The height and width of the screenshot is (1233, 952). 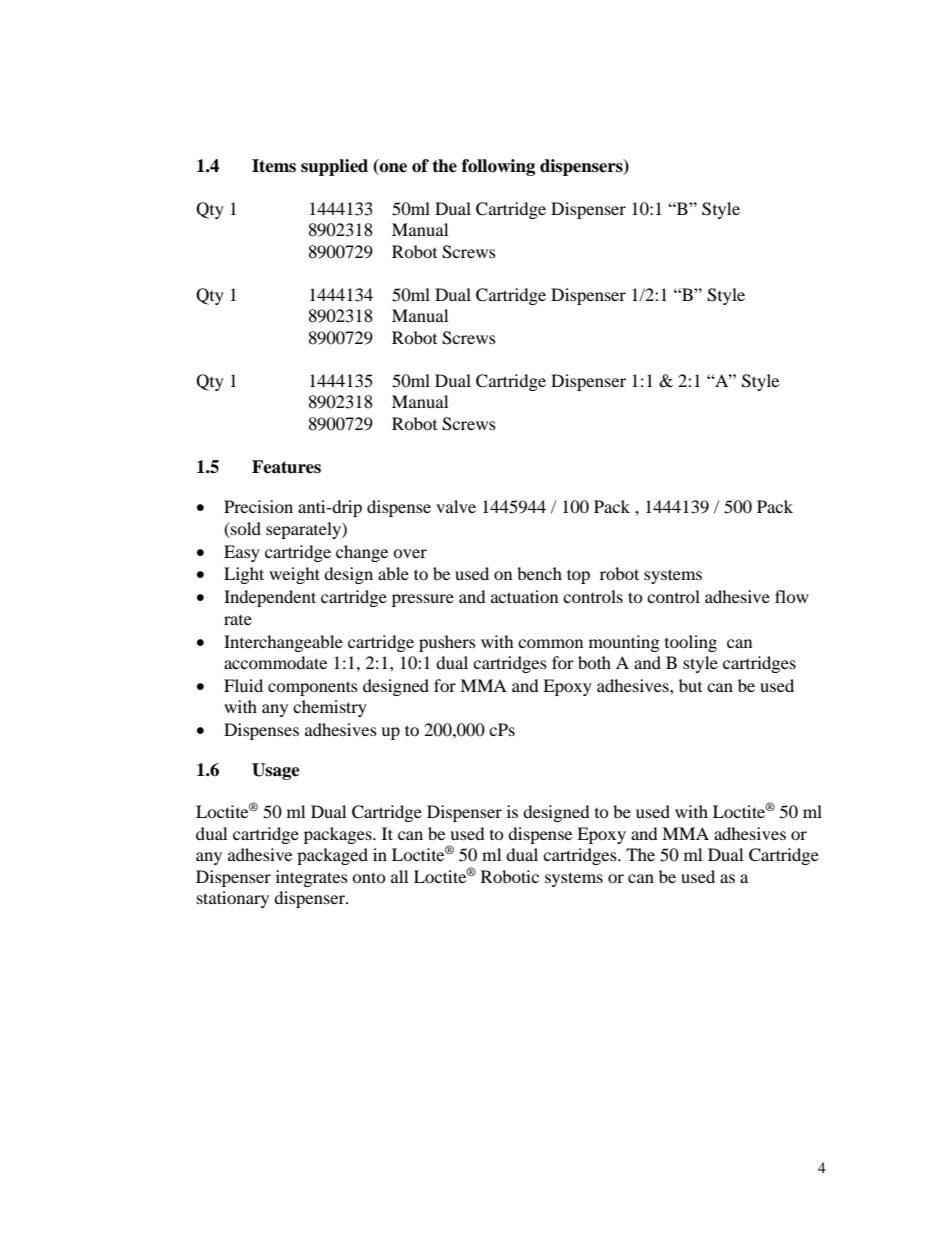 What do you see at coordinates (691, 643) in the screenshot?
I see `tooling` at bounding box center [691, 643].
